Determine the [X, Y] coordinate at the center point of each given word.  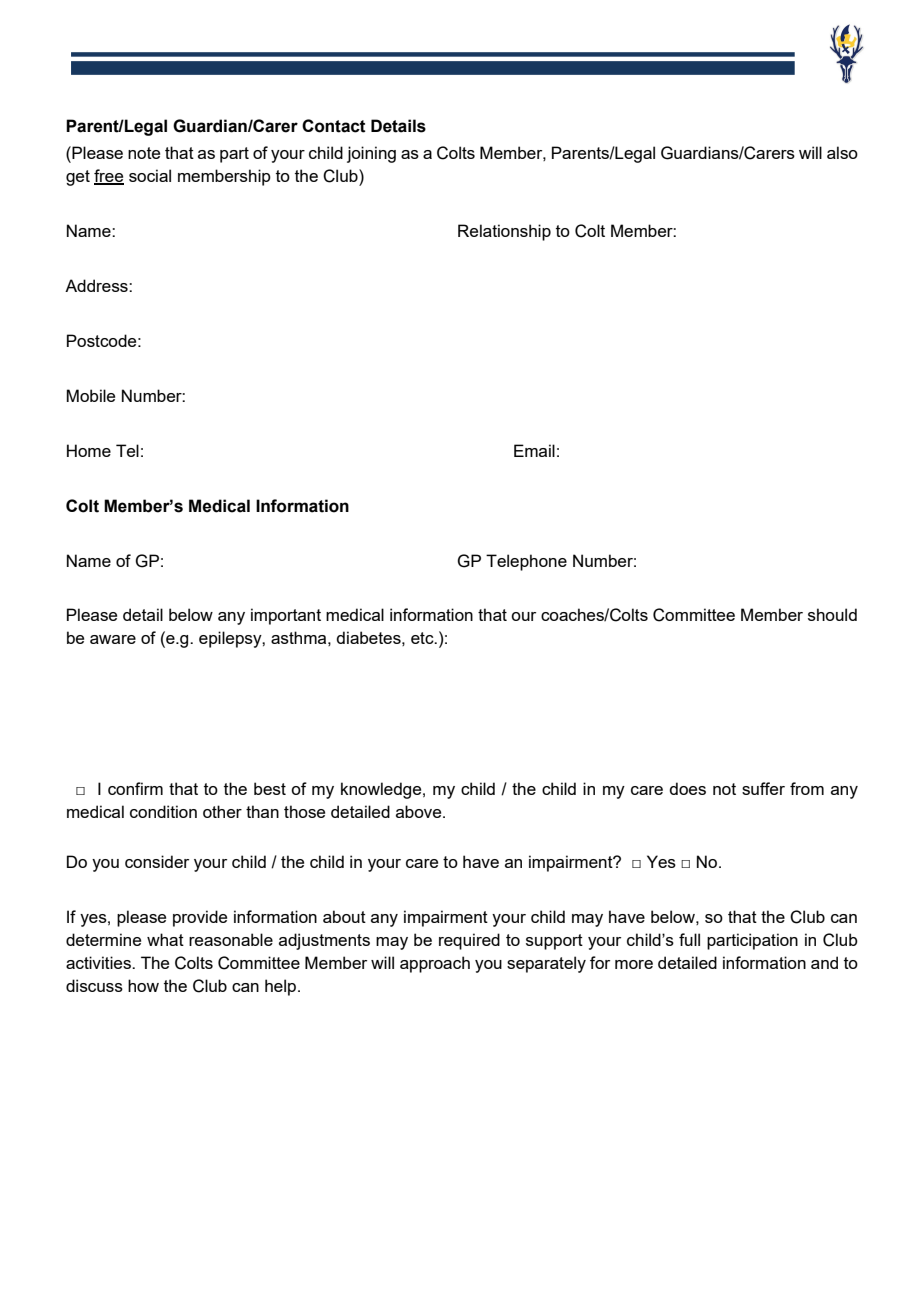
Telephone [526, 562]
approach [435, 964]
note [144, 153]
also [842, 152]
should [832, 614]
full [689, 939]
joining [371, 154]
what [165, 939]
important [286, 616]
